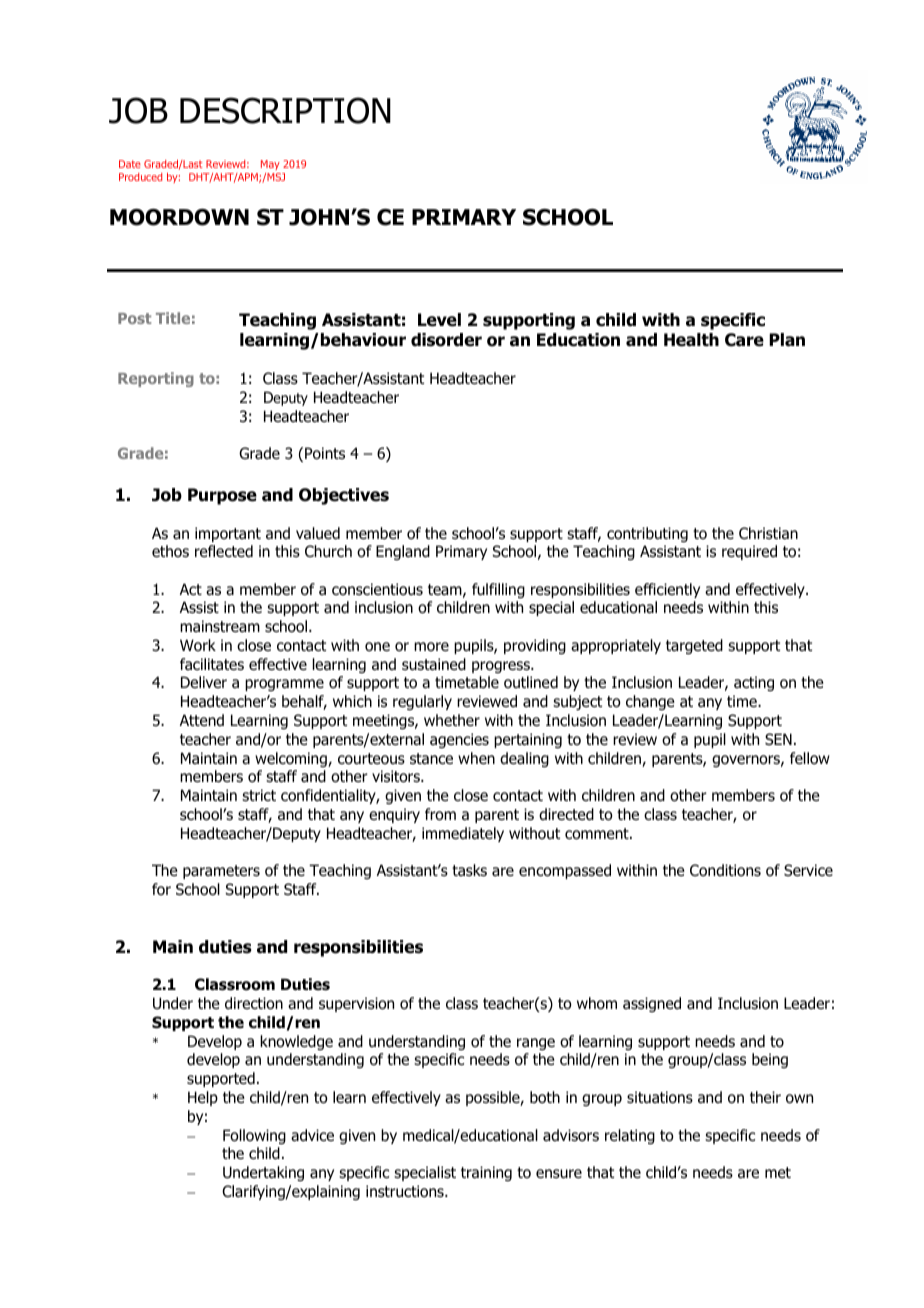  Describe the element at coordinates (765, 1097) in the screenshot. I see `their` at that location.
